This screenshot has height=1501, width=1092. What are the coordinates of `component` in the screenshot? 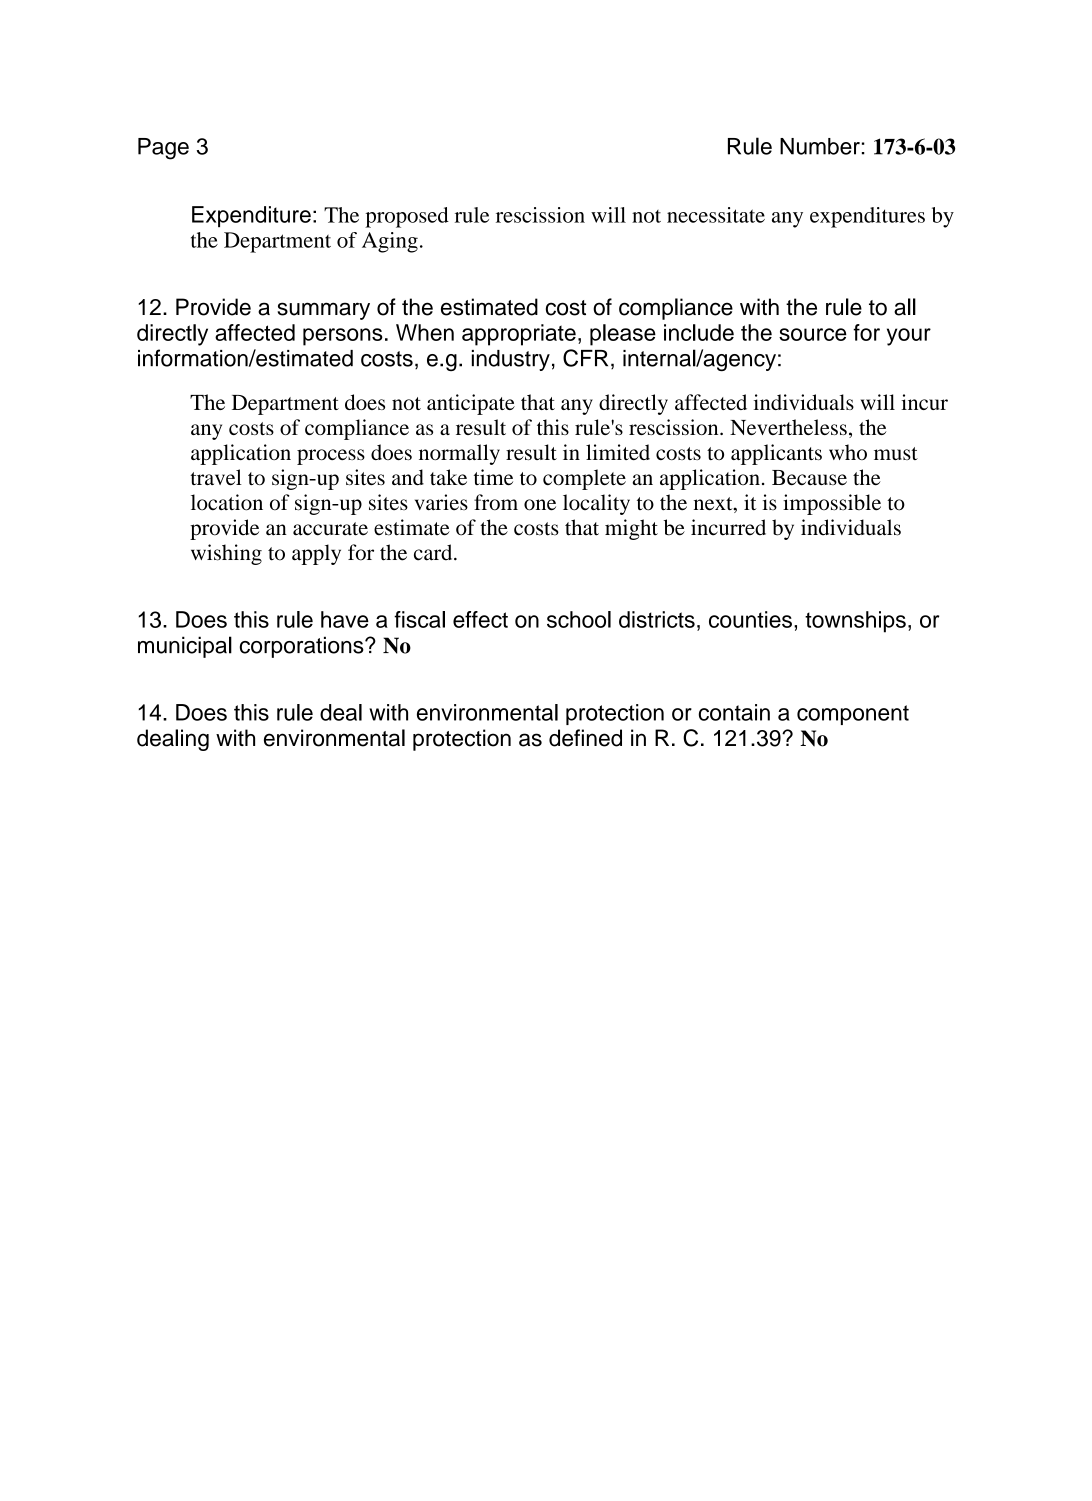 It's located at (853, 715).
